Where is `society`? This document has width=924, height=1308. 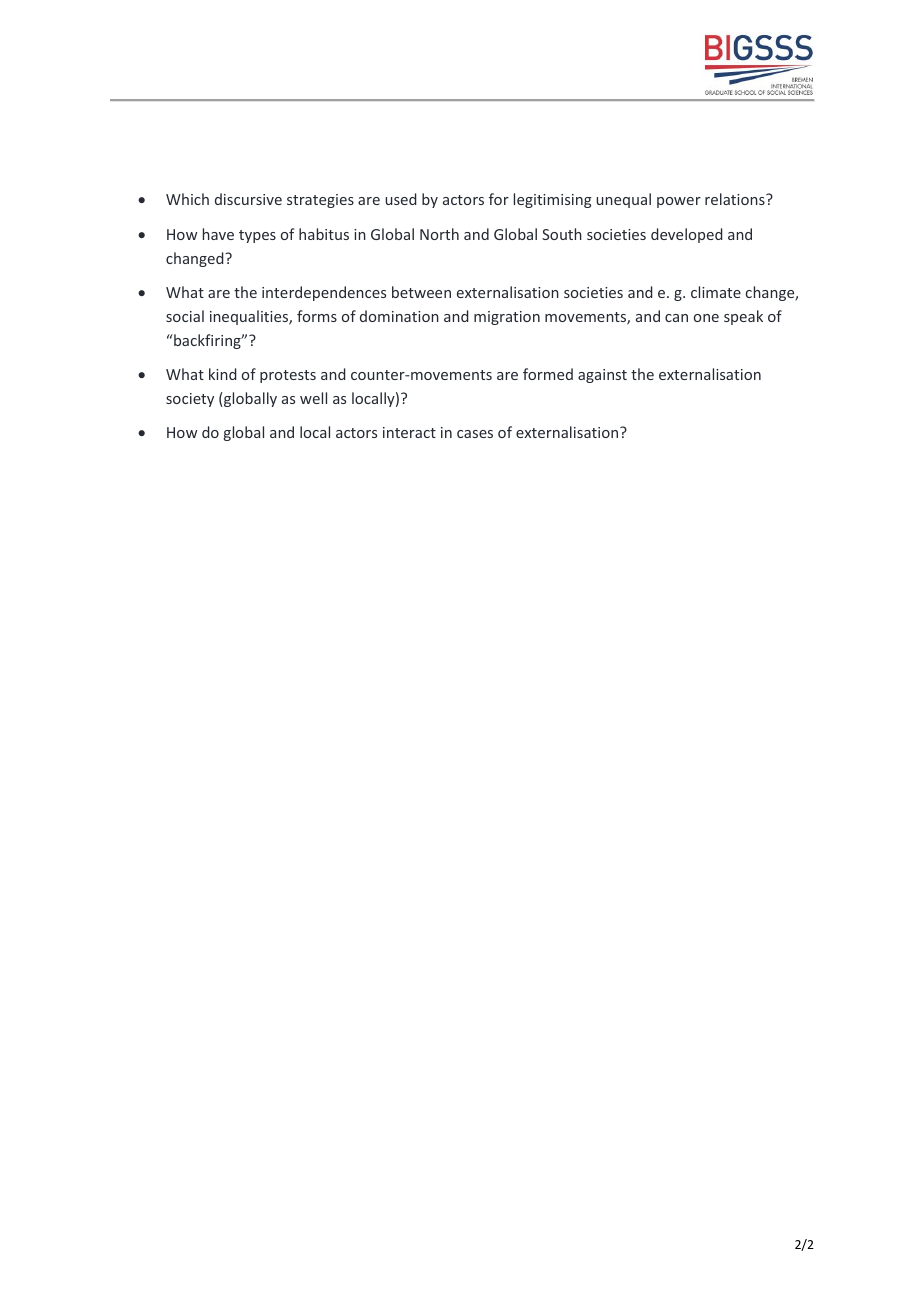 society is located at coordinates (190, 400).
